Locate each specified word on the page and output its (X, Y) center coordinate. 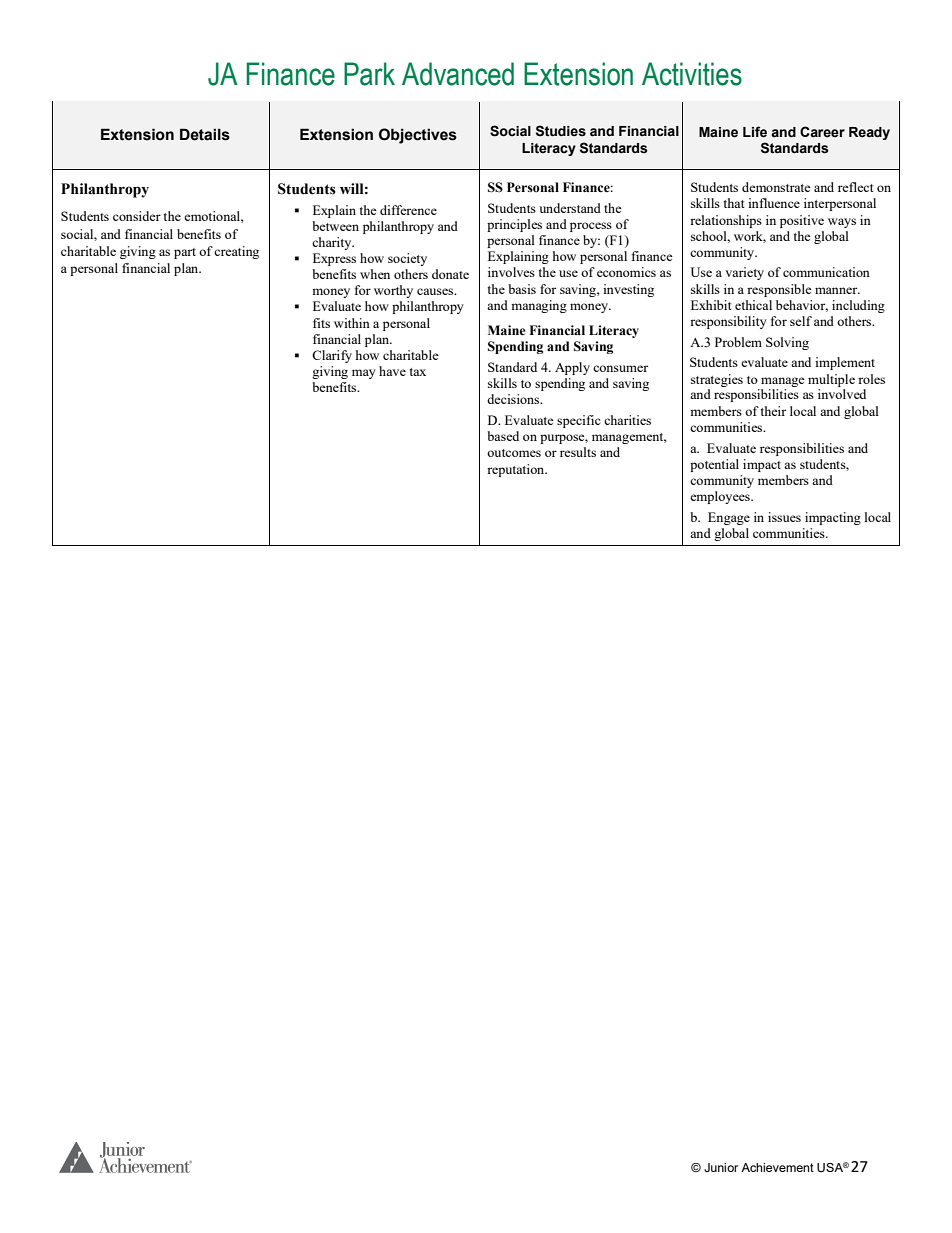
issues (784, 517)
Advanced (458, 74)
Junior (721, 1167)
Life (755, 132)
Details (205, 134)
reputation (517, 470)
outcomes (514, 453)
